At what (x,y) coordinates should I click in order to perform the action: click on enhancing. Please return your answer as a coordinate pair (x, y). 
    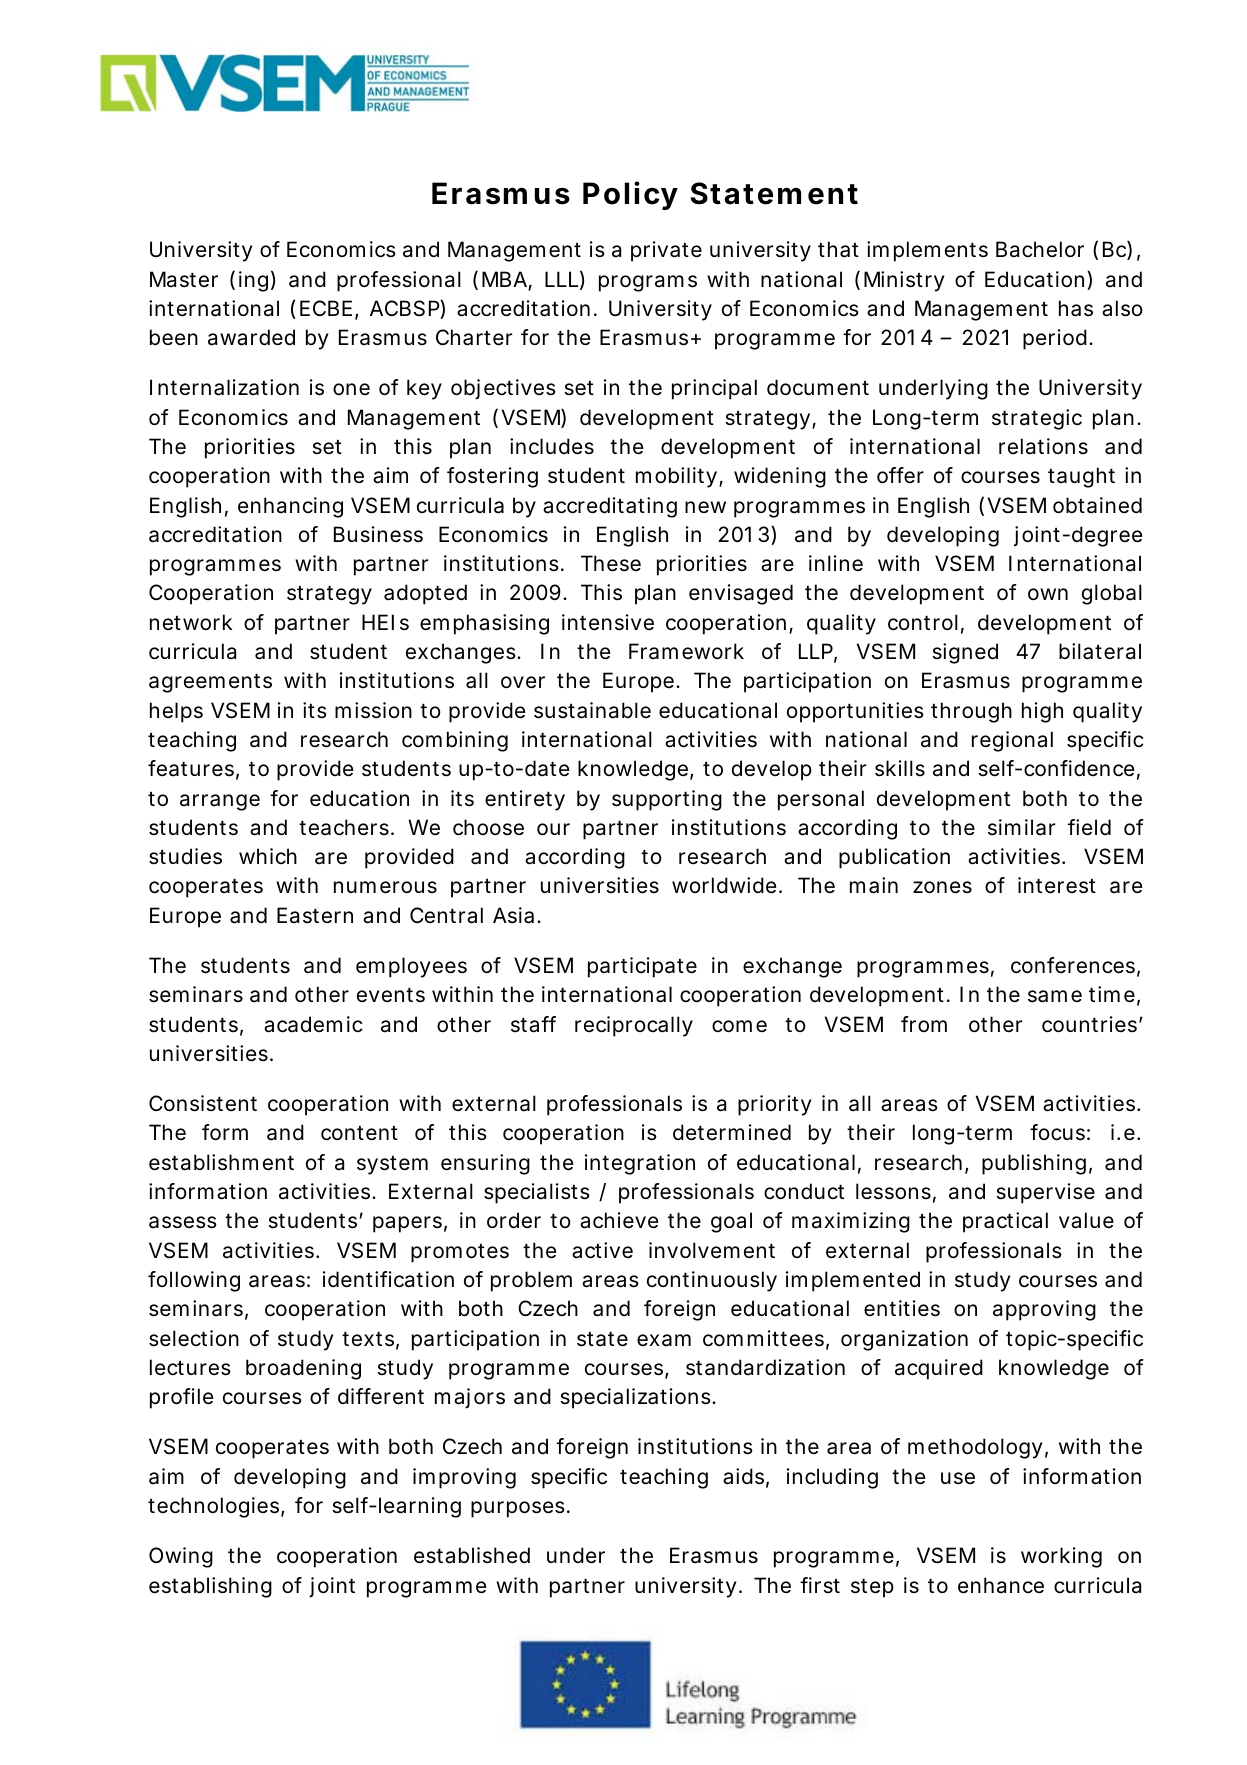
    Looking at the image, I should click on (290, 507).
